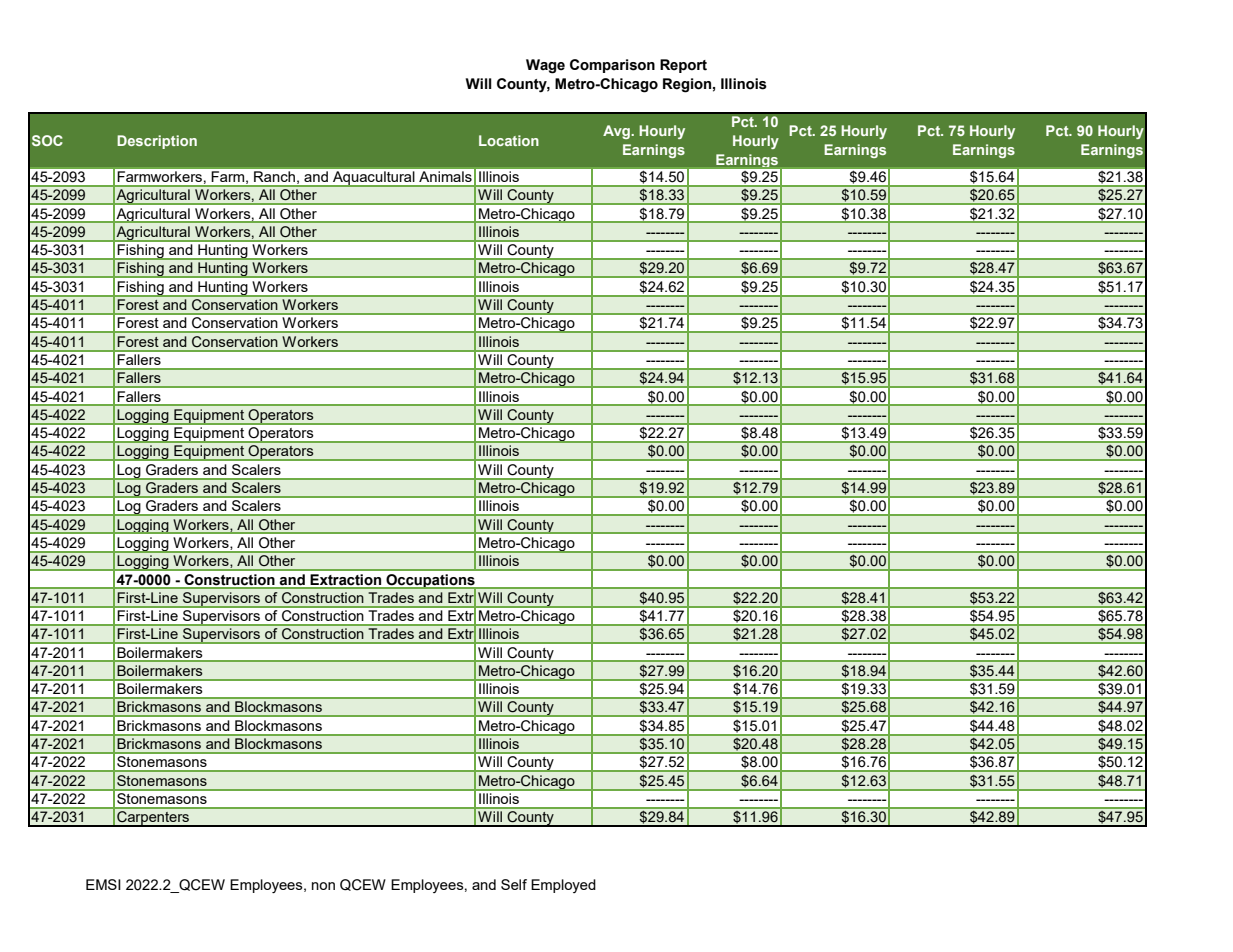 The image size is (1233, 952). I want to click on Comparison, so click(612, 66).
